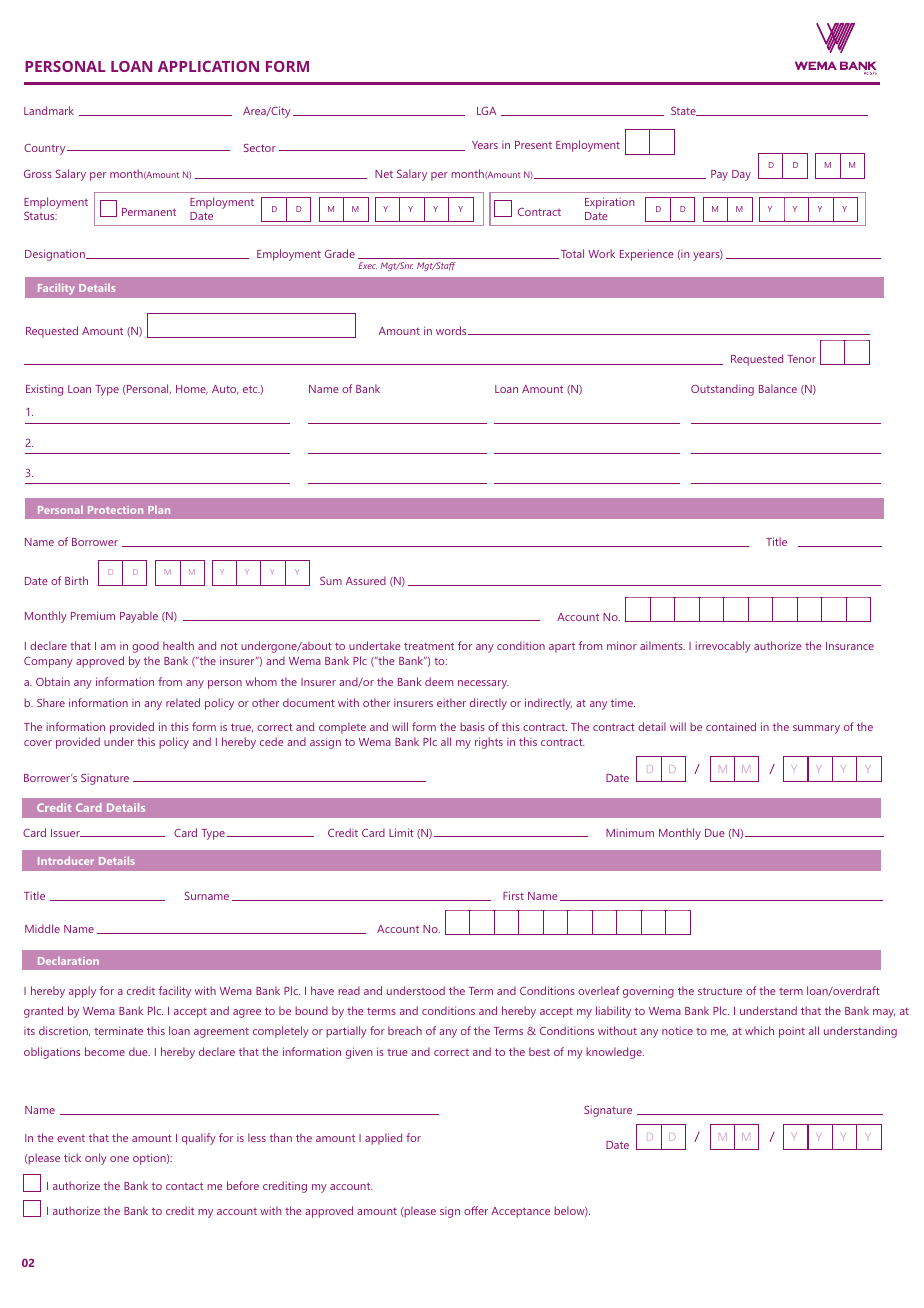 The height and width of the screenshot is (1308, 924). Describe the element at coordinates (816, 729) in the screenshot. I see `summary` at that location.
